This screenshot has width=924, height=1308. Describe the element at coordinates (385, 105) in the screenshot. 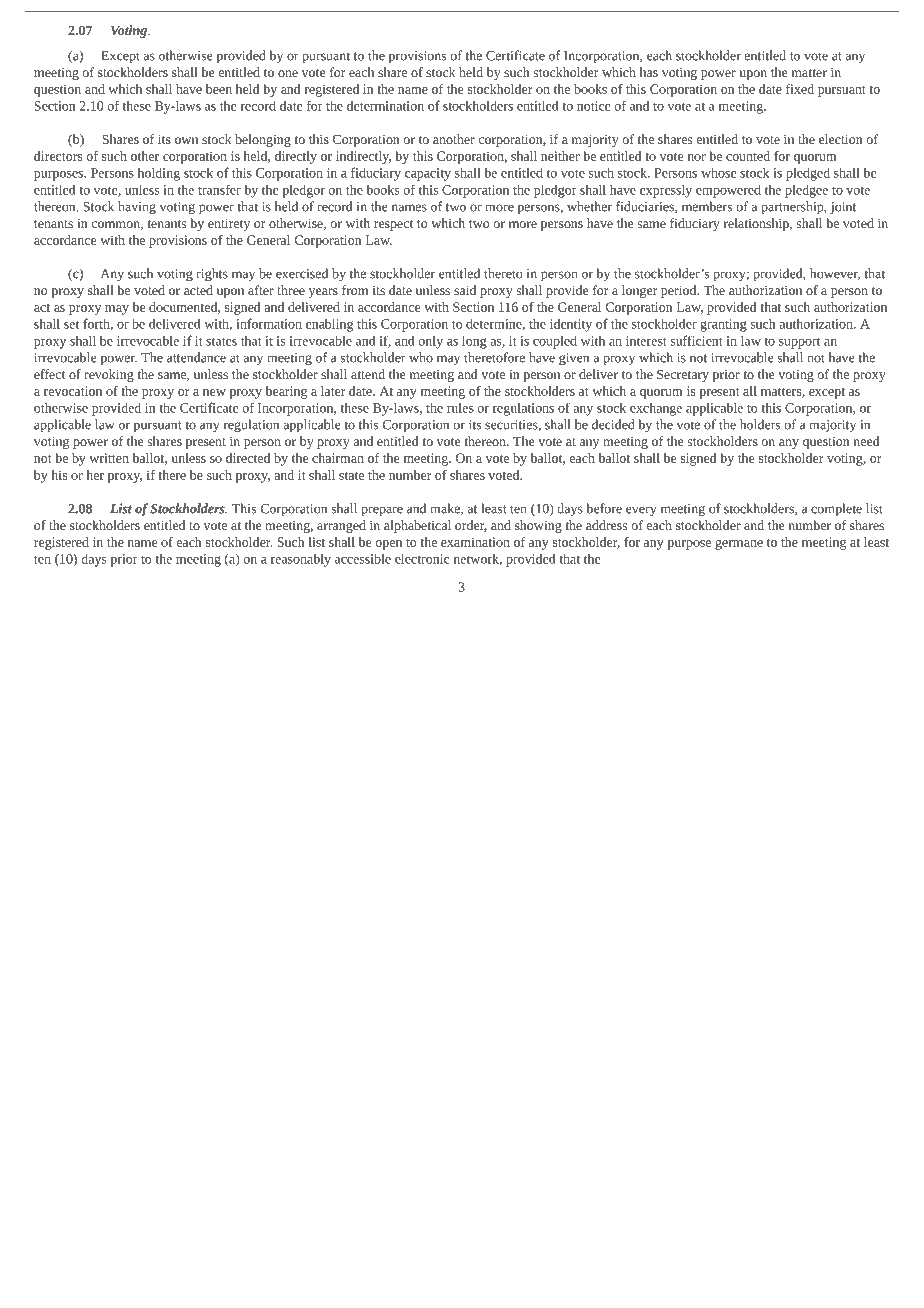

I see `determination` at that location.
